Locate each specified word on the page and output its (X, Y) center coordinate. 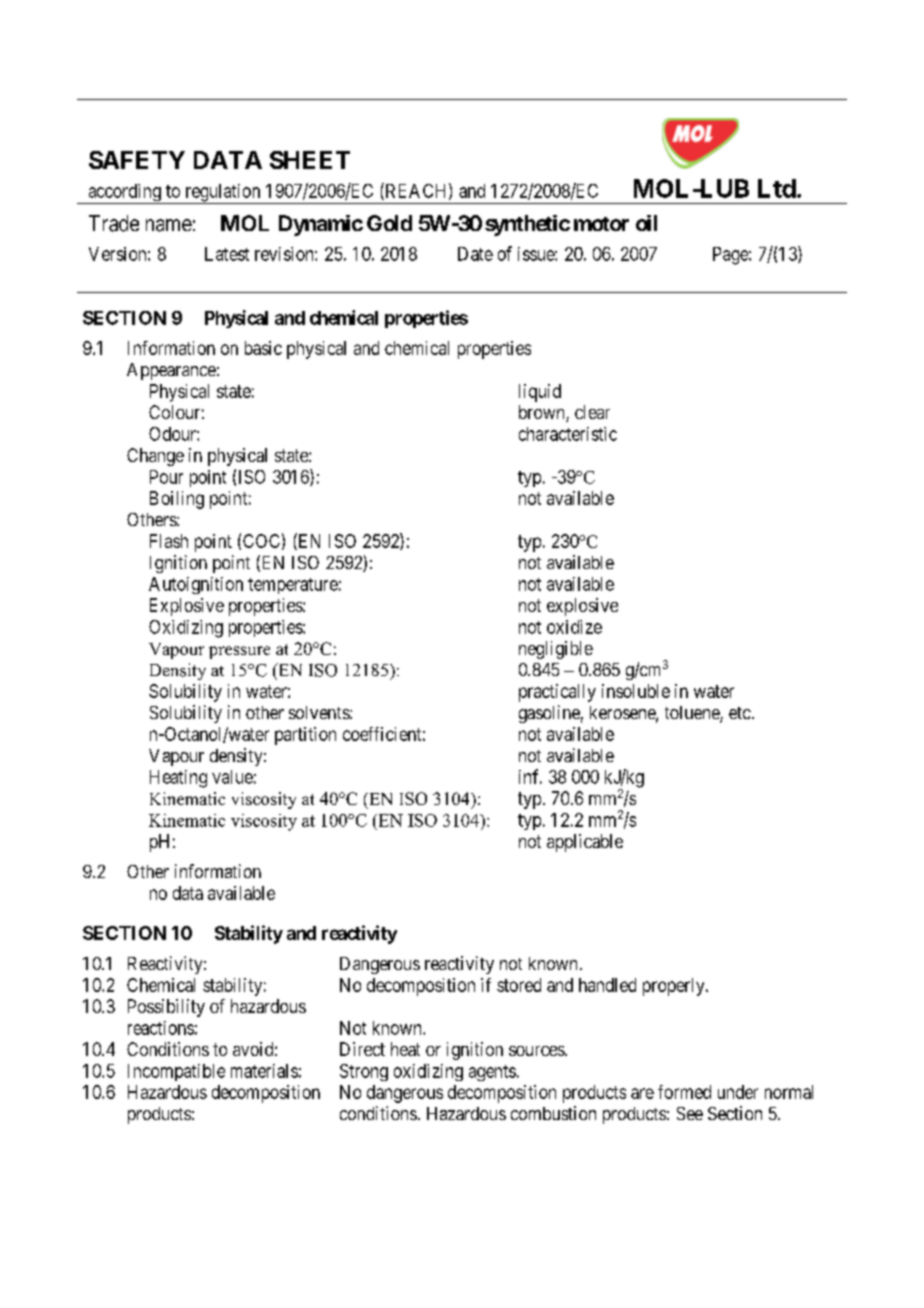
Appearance (171, 371)
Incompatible (176, 1072)
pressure (239, 652)
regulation (223, 194)
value (232, 777)
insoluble (636, 691)
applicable (585, 843)
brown (543, 413)
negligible (556, 650)
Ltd (777, 188)
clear (592, 412)
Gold (389, 223)
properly (675, 987)
